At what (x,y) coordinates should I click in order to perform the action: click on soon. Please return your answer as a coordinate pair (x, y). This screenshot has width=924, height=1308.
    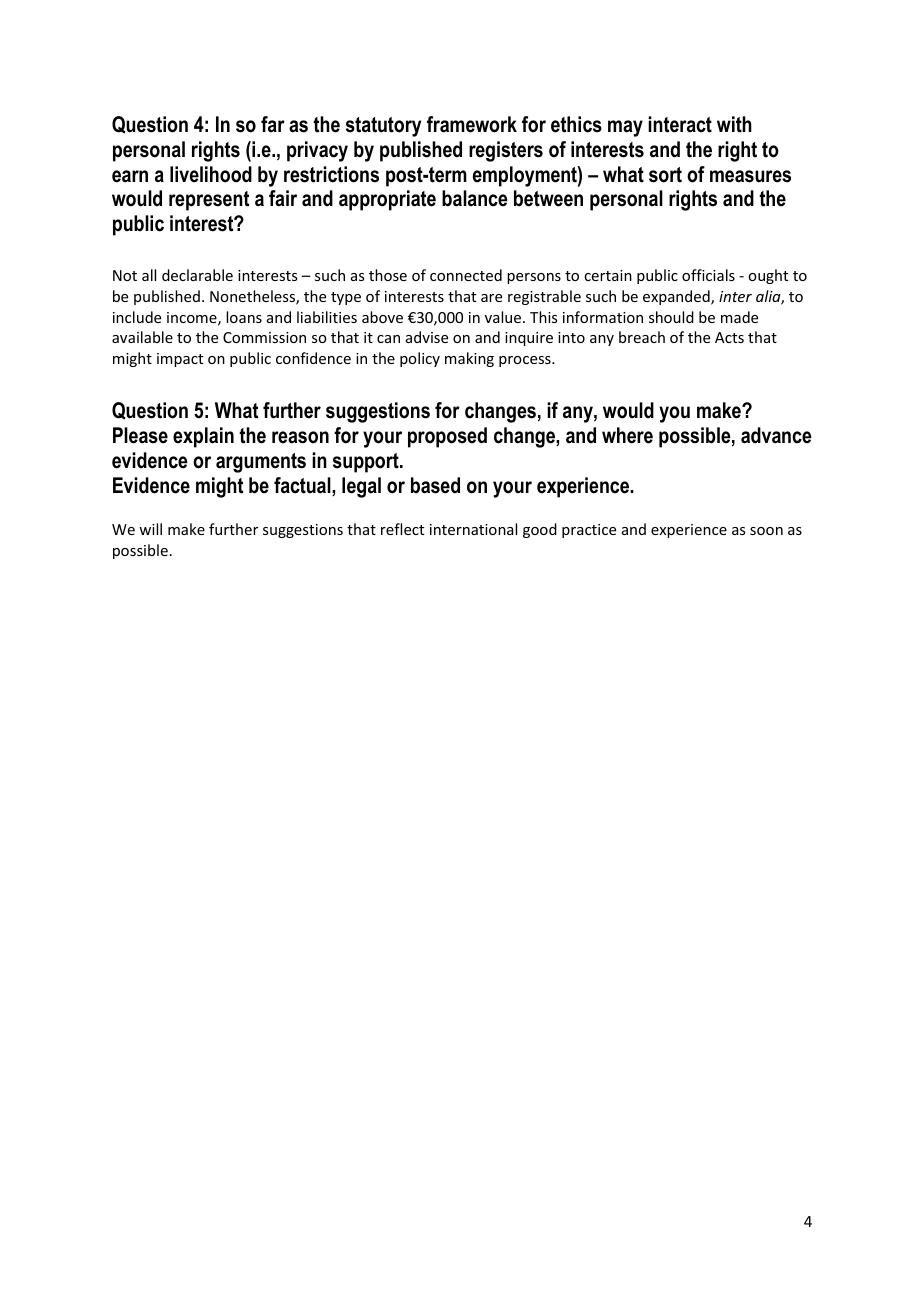
    Looking at the image, I should click on (766, 531).
